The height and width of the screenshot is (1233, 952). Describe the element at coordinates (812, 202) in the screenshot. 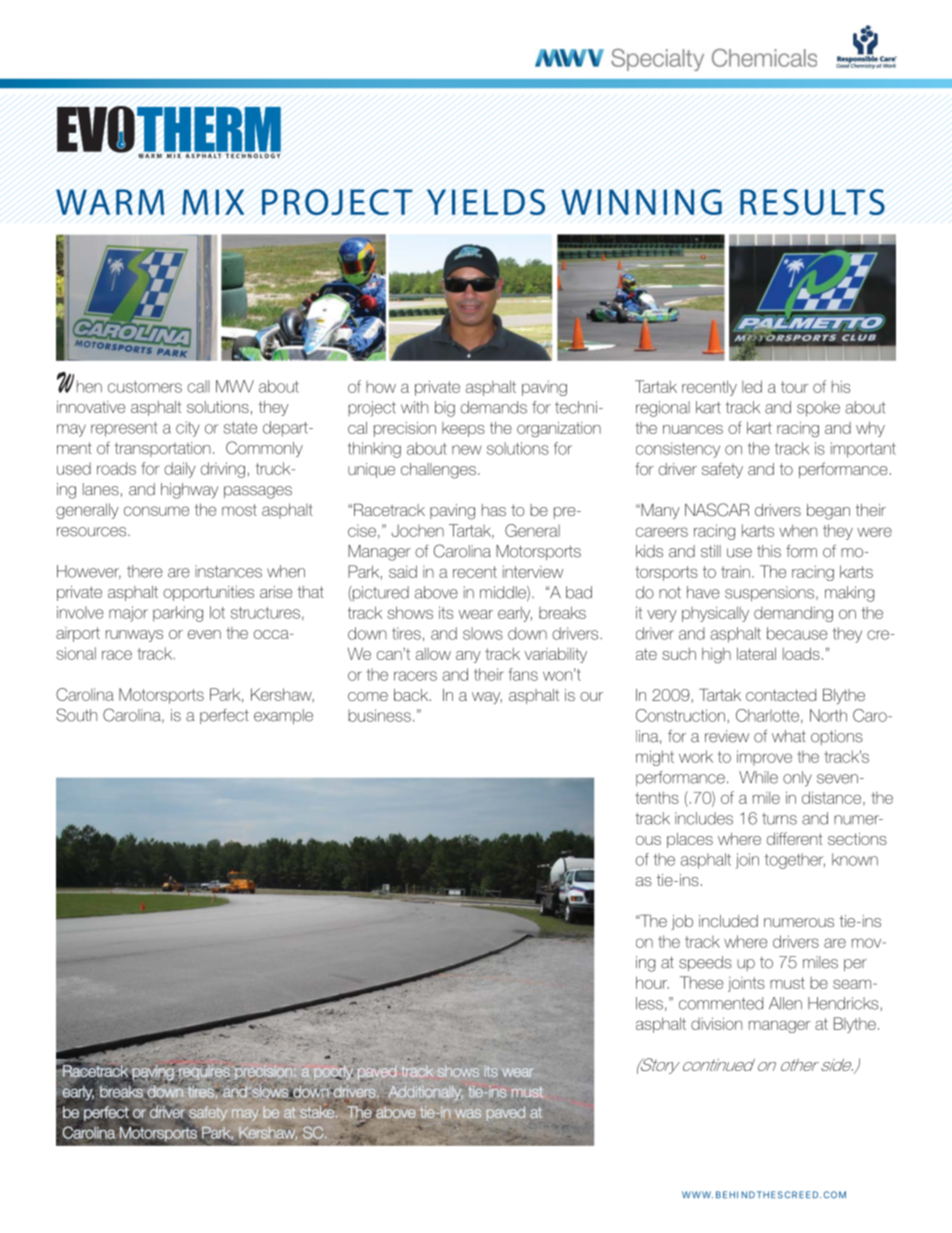

I see `RESULTS` at that location.
